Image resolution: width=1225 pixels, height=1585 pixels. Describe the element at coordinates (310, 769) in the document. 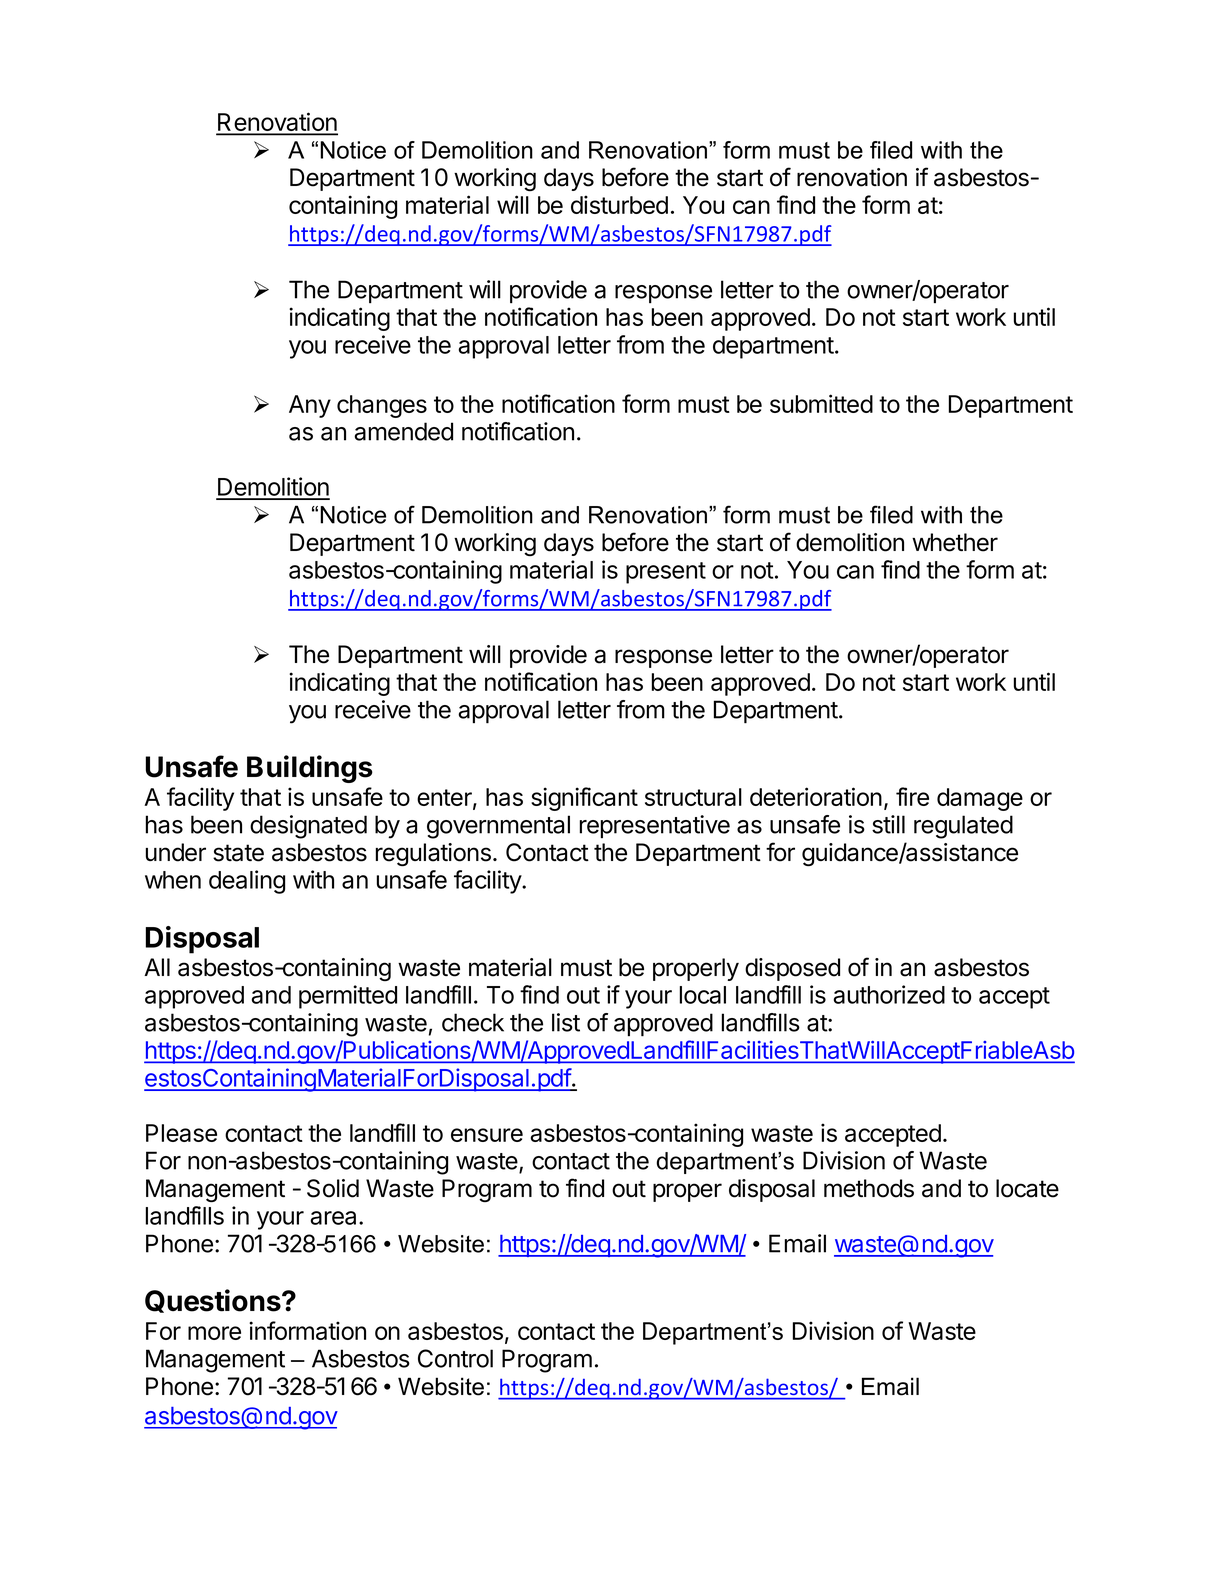

I see `Buildings` at that location.
